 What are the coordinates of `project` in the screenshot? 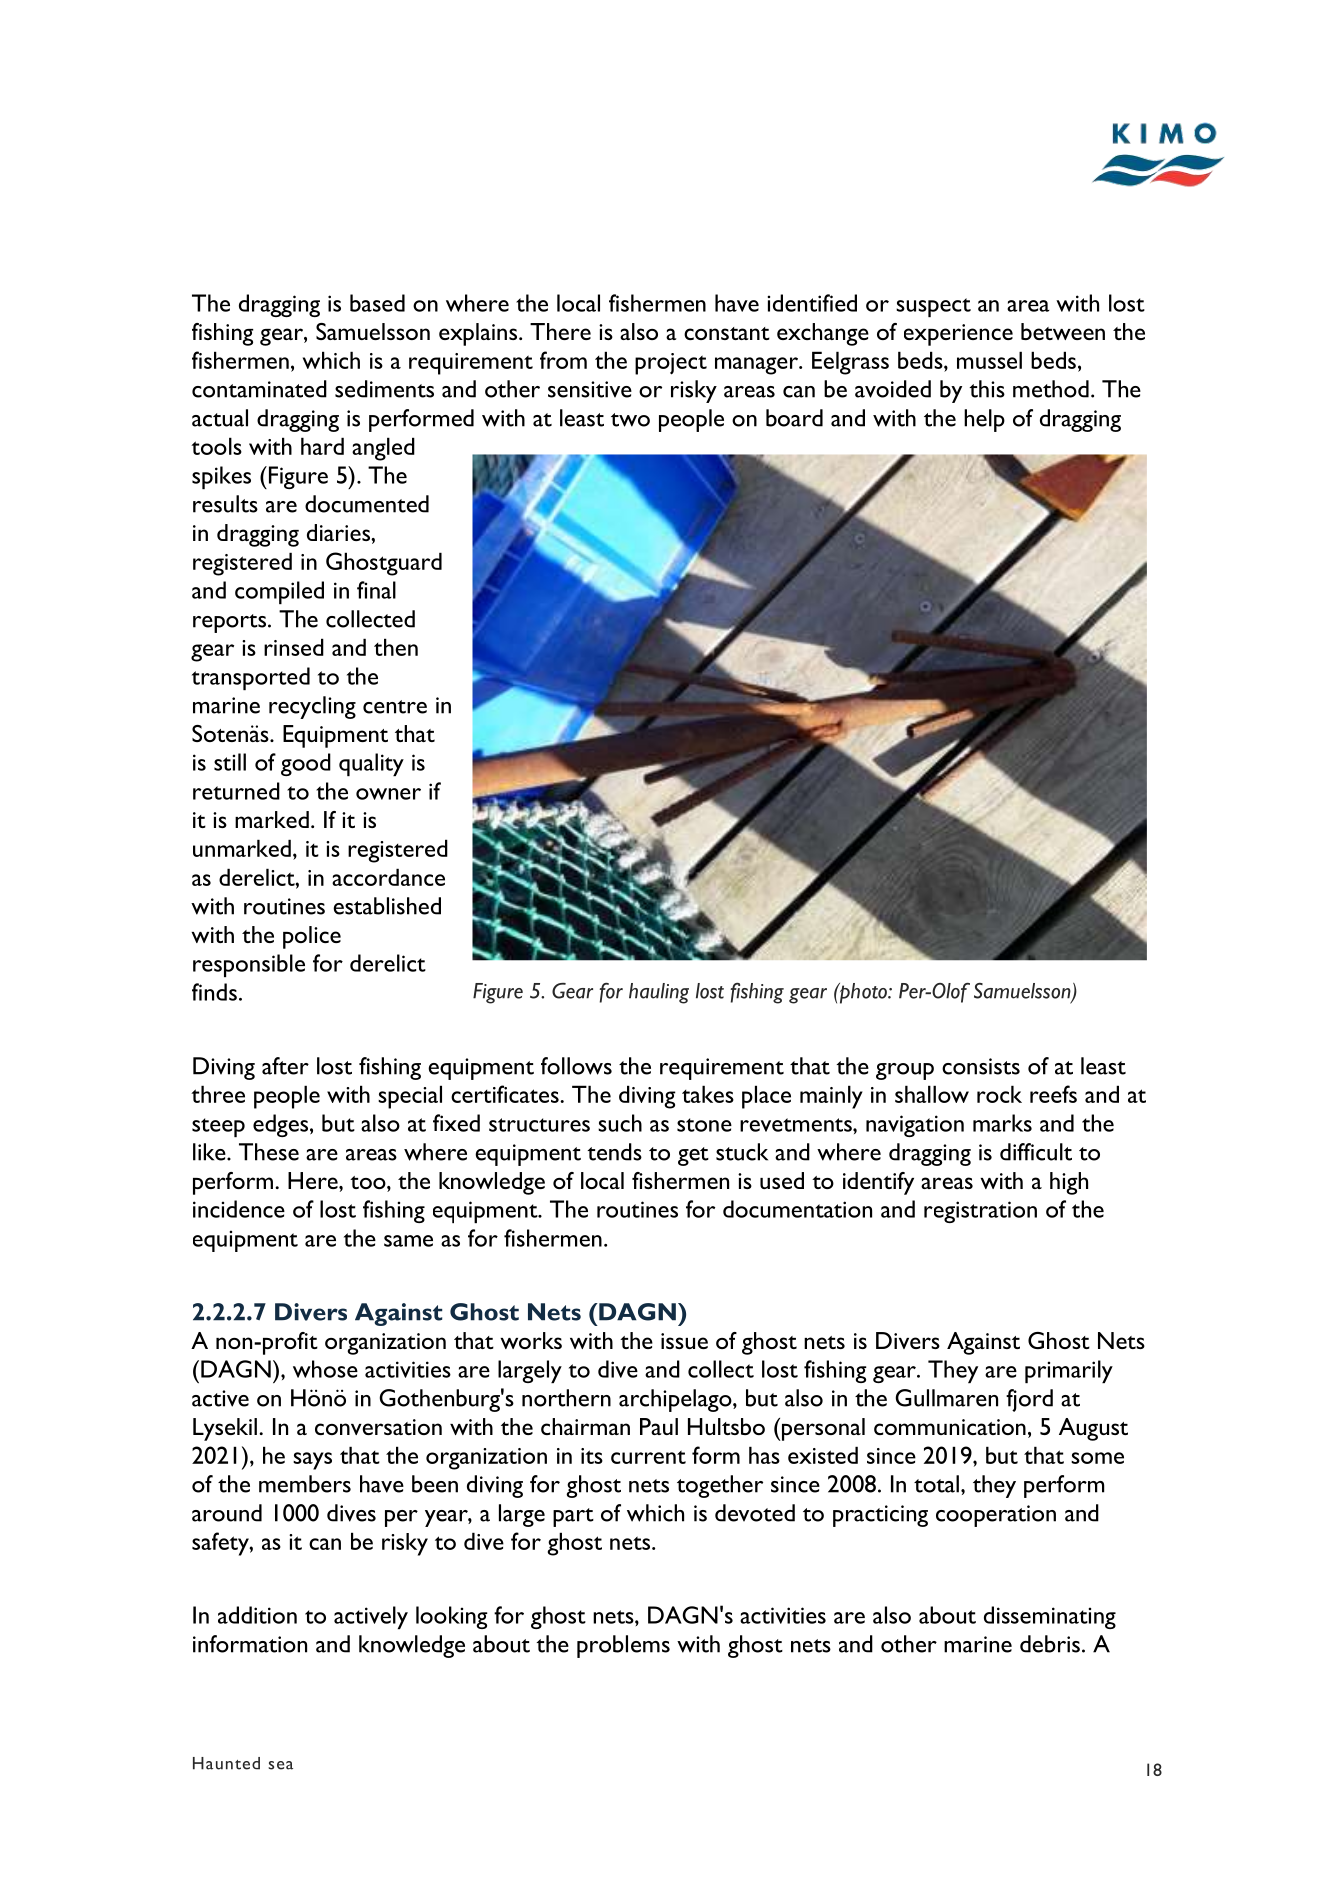 It's located at (671, 364).
